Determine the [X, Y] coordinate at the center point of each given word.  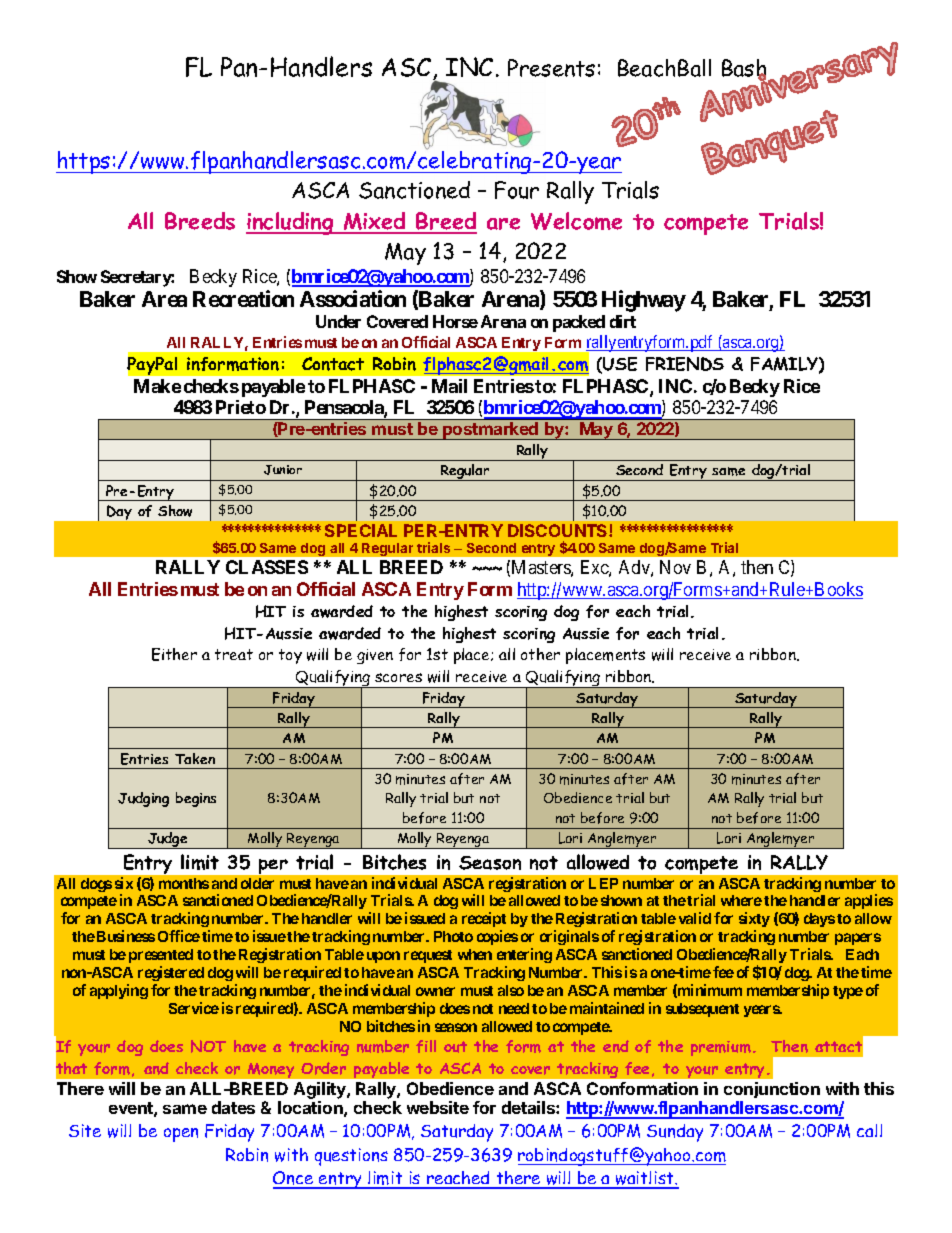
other [540, 654]
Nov [675, 567]
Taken [195, 758]
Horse [455, 321]
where [741, 900]
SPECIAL [361, 530]
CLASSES [267, 567]
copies [497, 937]
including [291, 223]
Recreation [243, 298]
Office [179, 936]
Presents [551, 68]
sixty [754, 921]
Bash [744, 69]
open [181, 1135]
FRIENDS [685, 364]
